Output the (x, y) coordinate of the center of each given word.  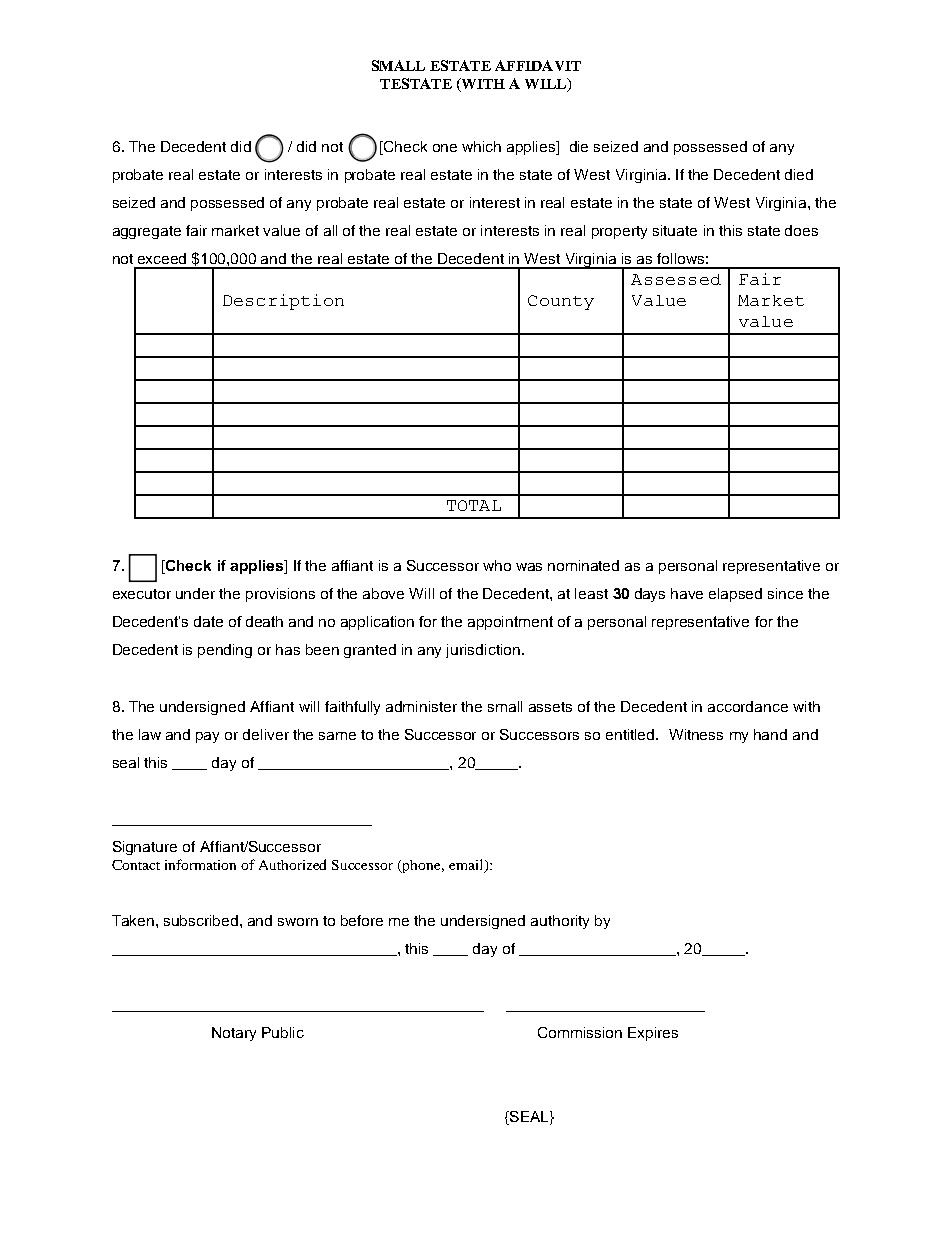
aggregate (147, 232)
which (481, 146)
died (799, 174)
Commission (580, 1032)
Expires (653, 1034)
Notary (234, 1034)
